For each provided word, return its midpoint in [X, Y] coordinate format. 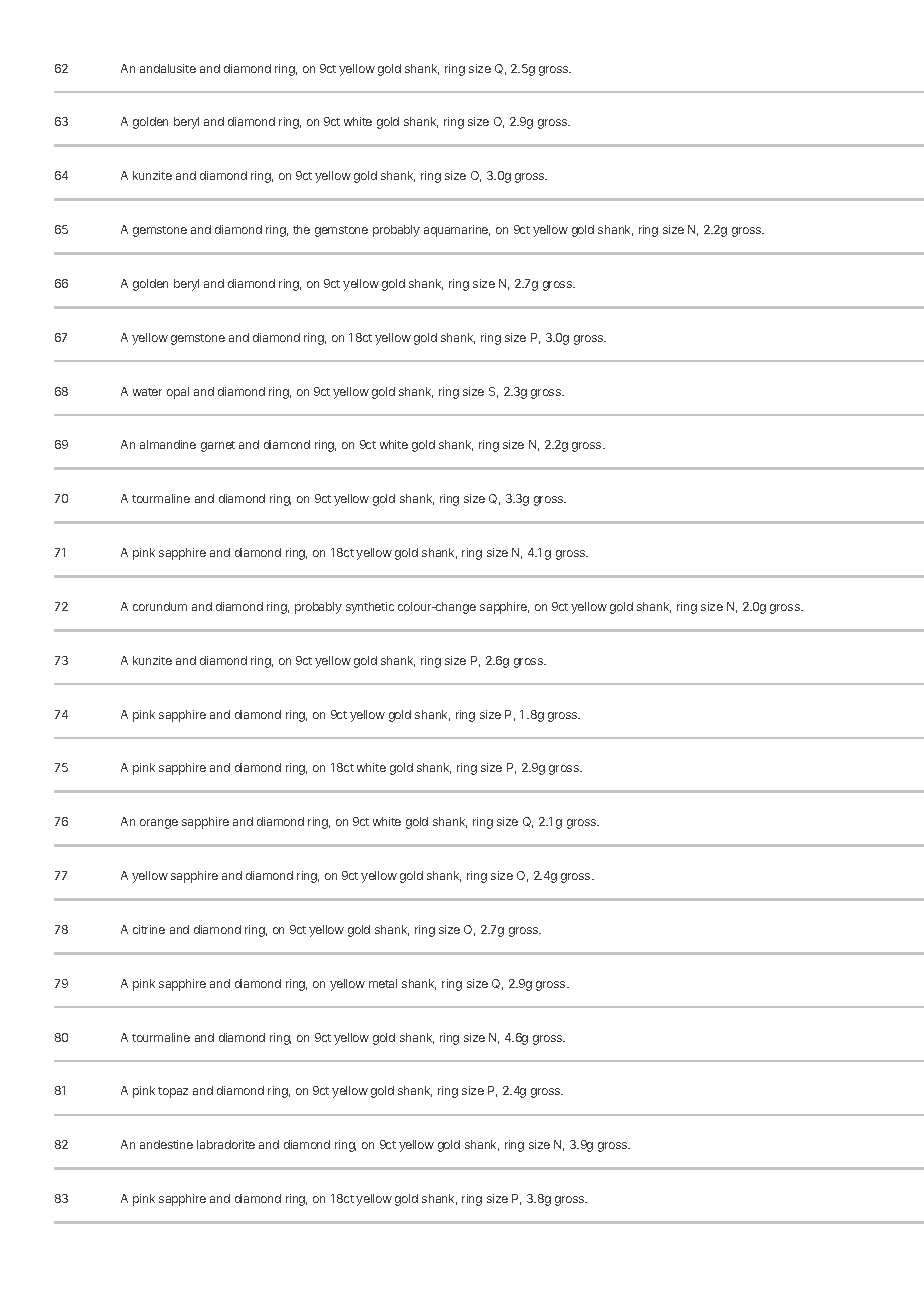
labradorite [226, 1144]
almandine [168, 444]
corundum [160, 606]
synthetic [370, 608]
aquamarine [457, 231]
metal [383, 983]
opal [178, 393]
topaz [173, 1092]
